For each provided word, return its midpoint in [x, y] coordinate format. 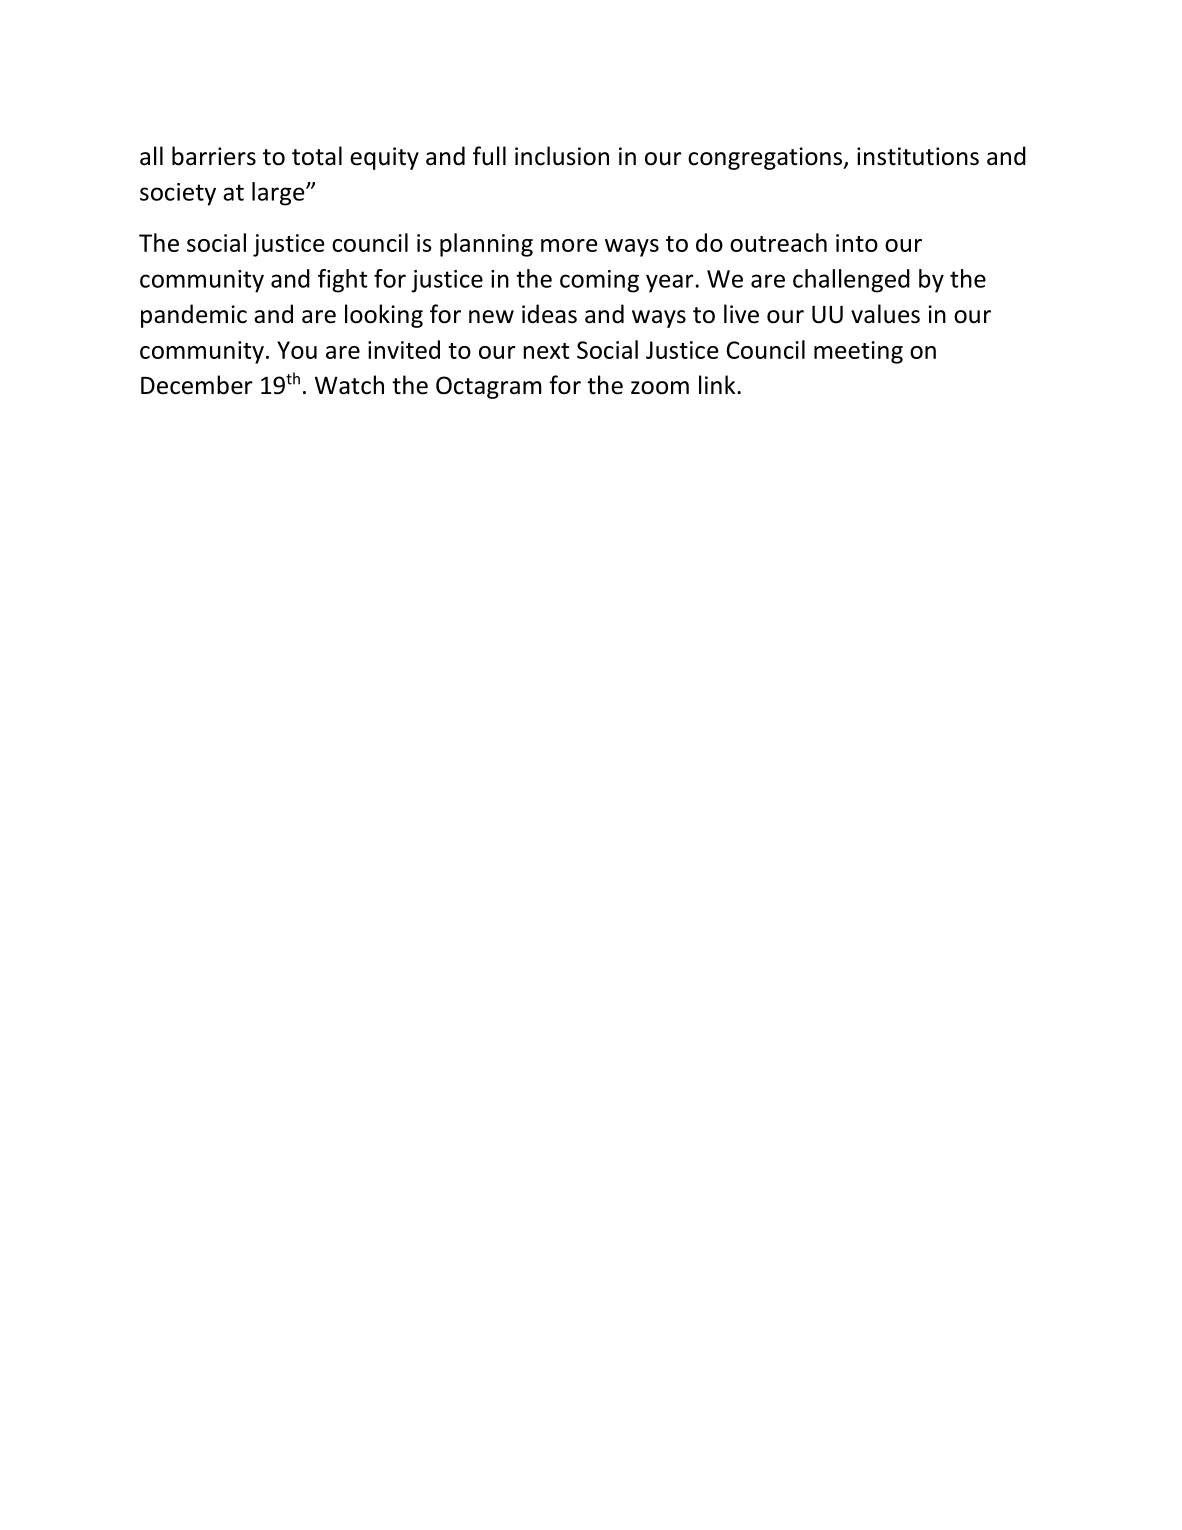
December [197, 385]
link [718, 384]
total [317, 156]
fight [342, 281]
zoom [660, 388]
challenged [851, 281]
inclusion [562, 156]
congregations [766, 158]
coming [599, 281]
